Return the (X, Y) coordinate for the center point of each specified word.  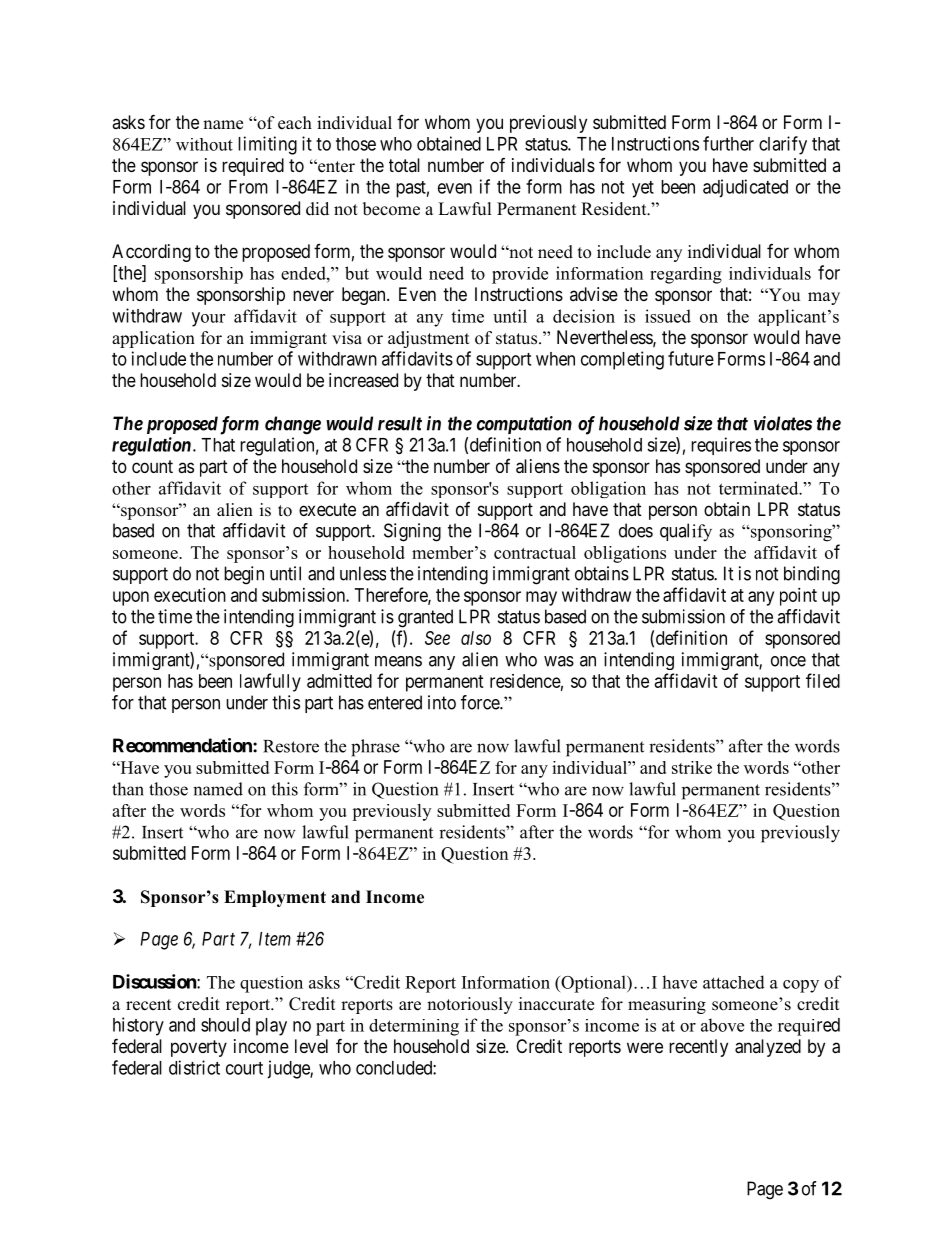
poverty (199, 1048)
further (728, 143)
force (481, 702)
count (152, 466)
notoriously (470, 1005)
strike (692, 767)
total (404, 165)
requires (721, 446)
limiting (267, 145)
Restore (291, 746)
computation (524, 425)
